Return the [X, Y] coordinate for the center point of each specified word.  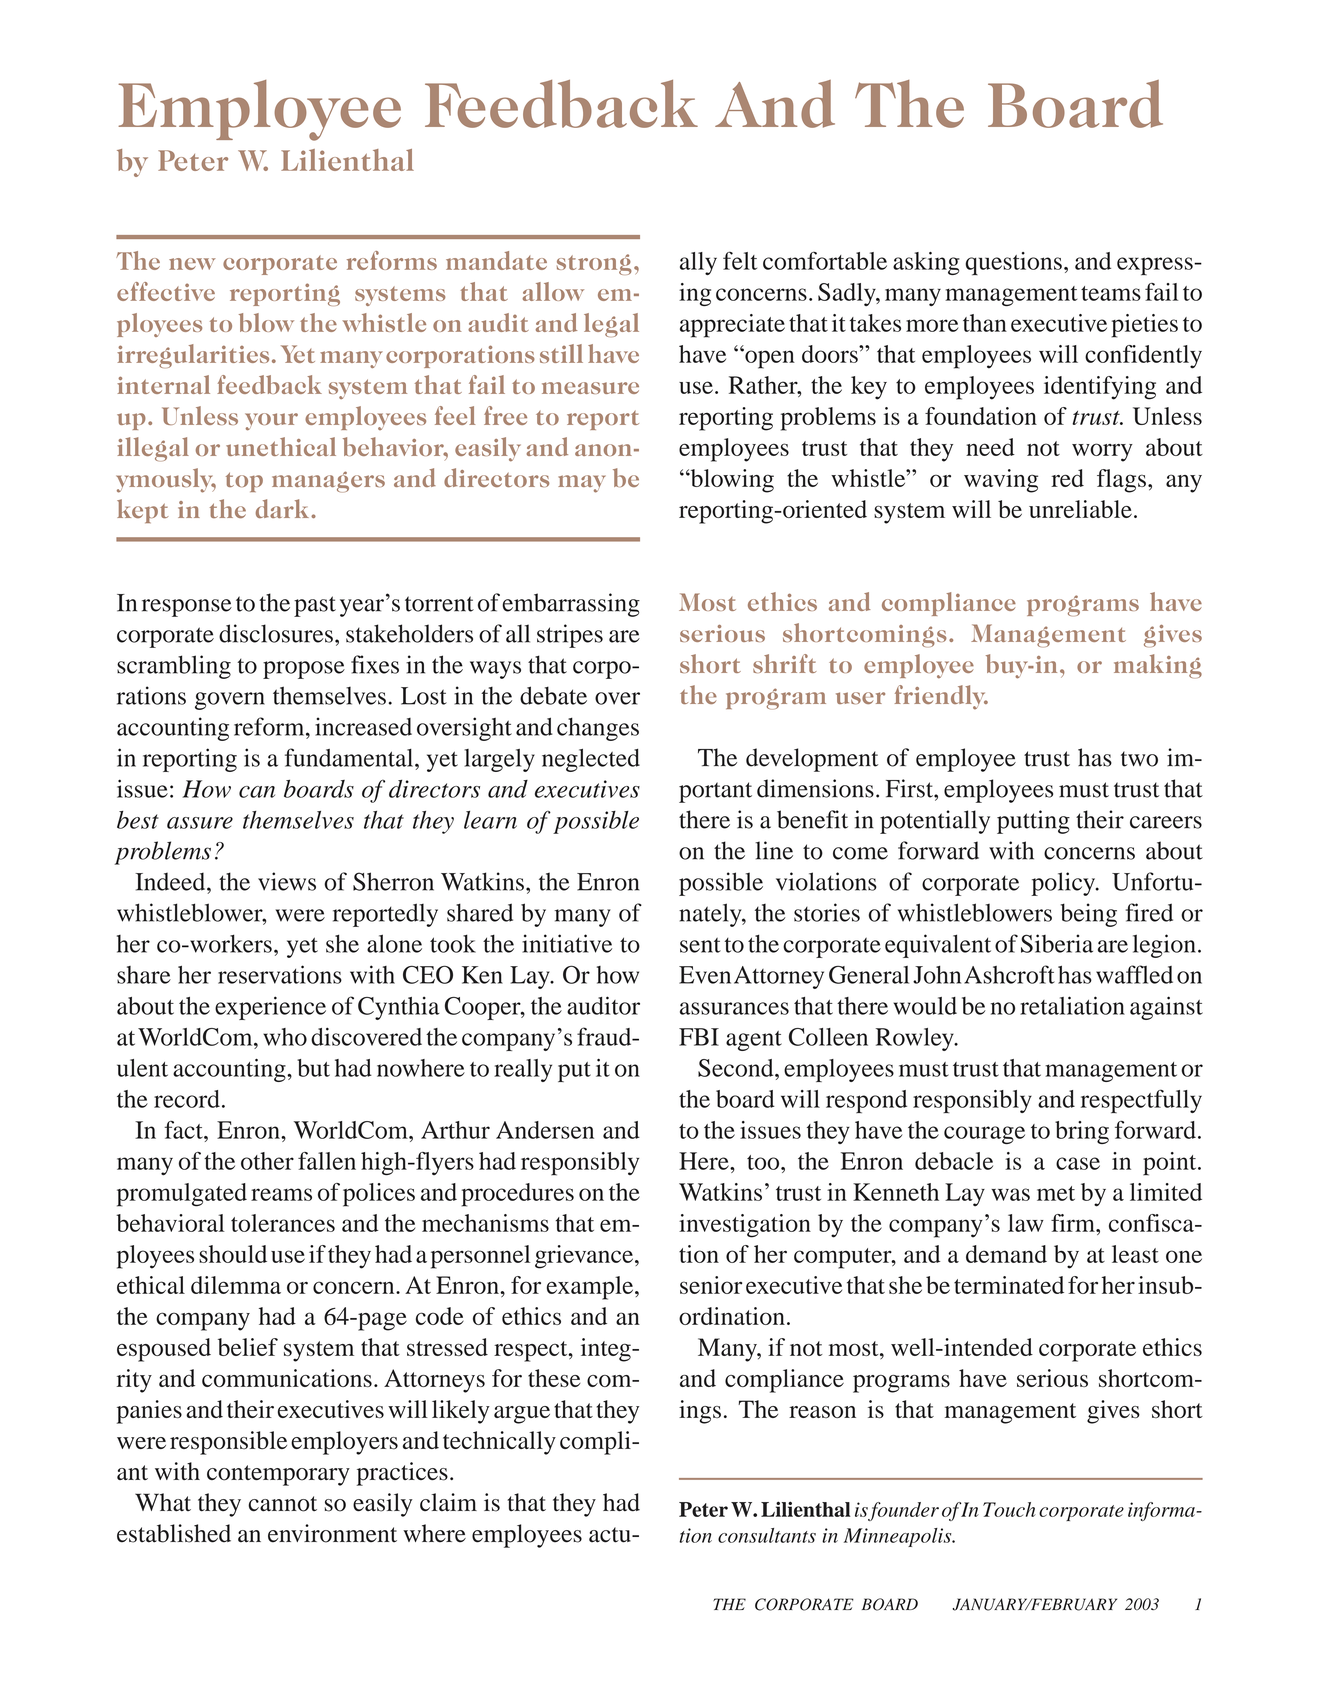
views [287, 881]
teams [1111, 293]
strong [594, 264]
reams [281, 1194]
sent [700, 945]
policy [1064, 884]
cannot [282, 1504]
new [192, 264]
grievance [584, 1257]
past [315, 606]
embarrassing [571, 605]
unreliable [1080, 509]
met [1056, 1193]
